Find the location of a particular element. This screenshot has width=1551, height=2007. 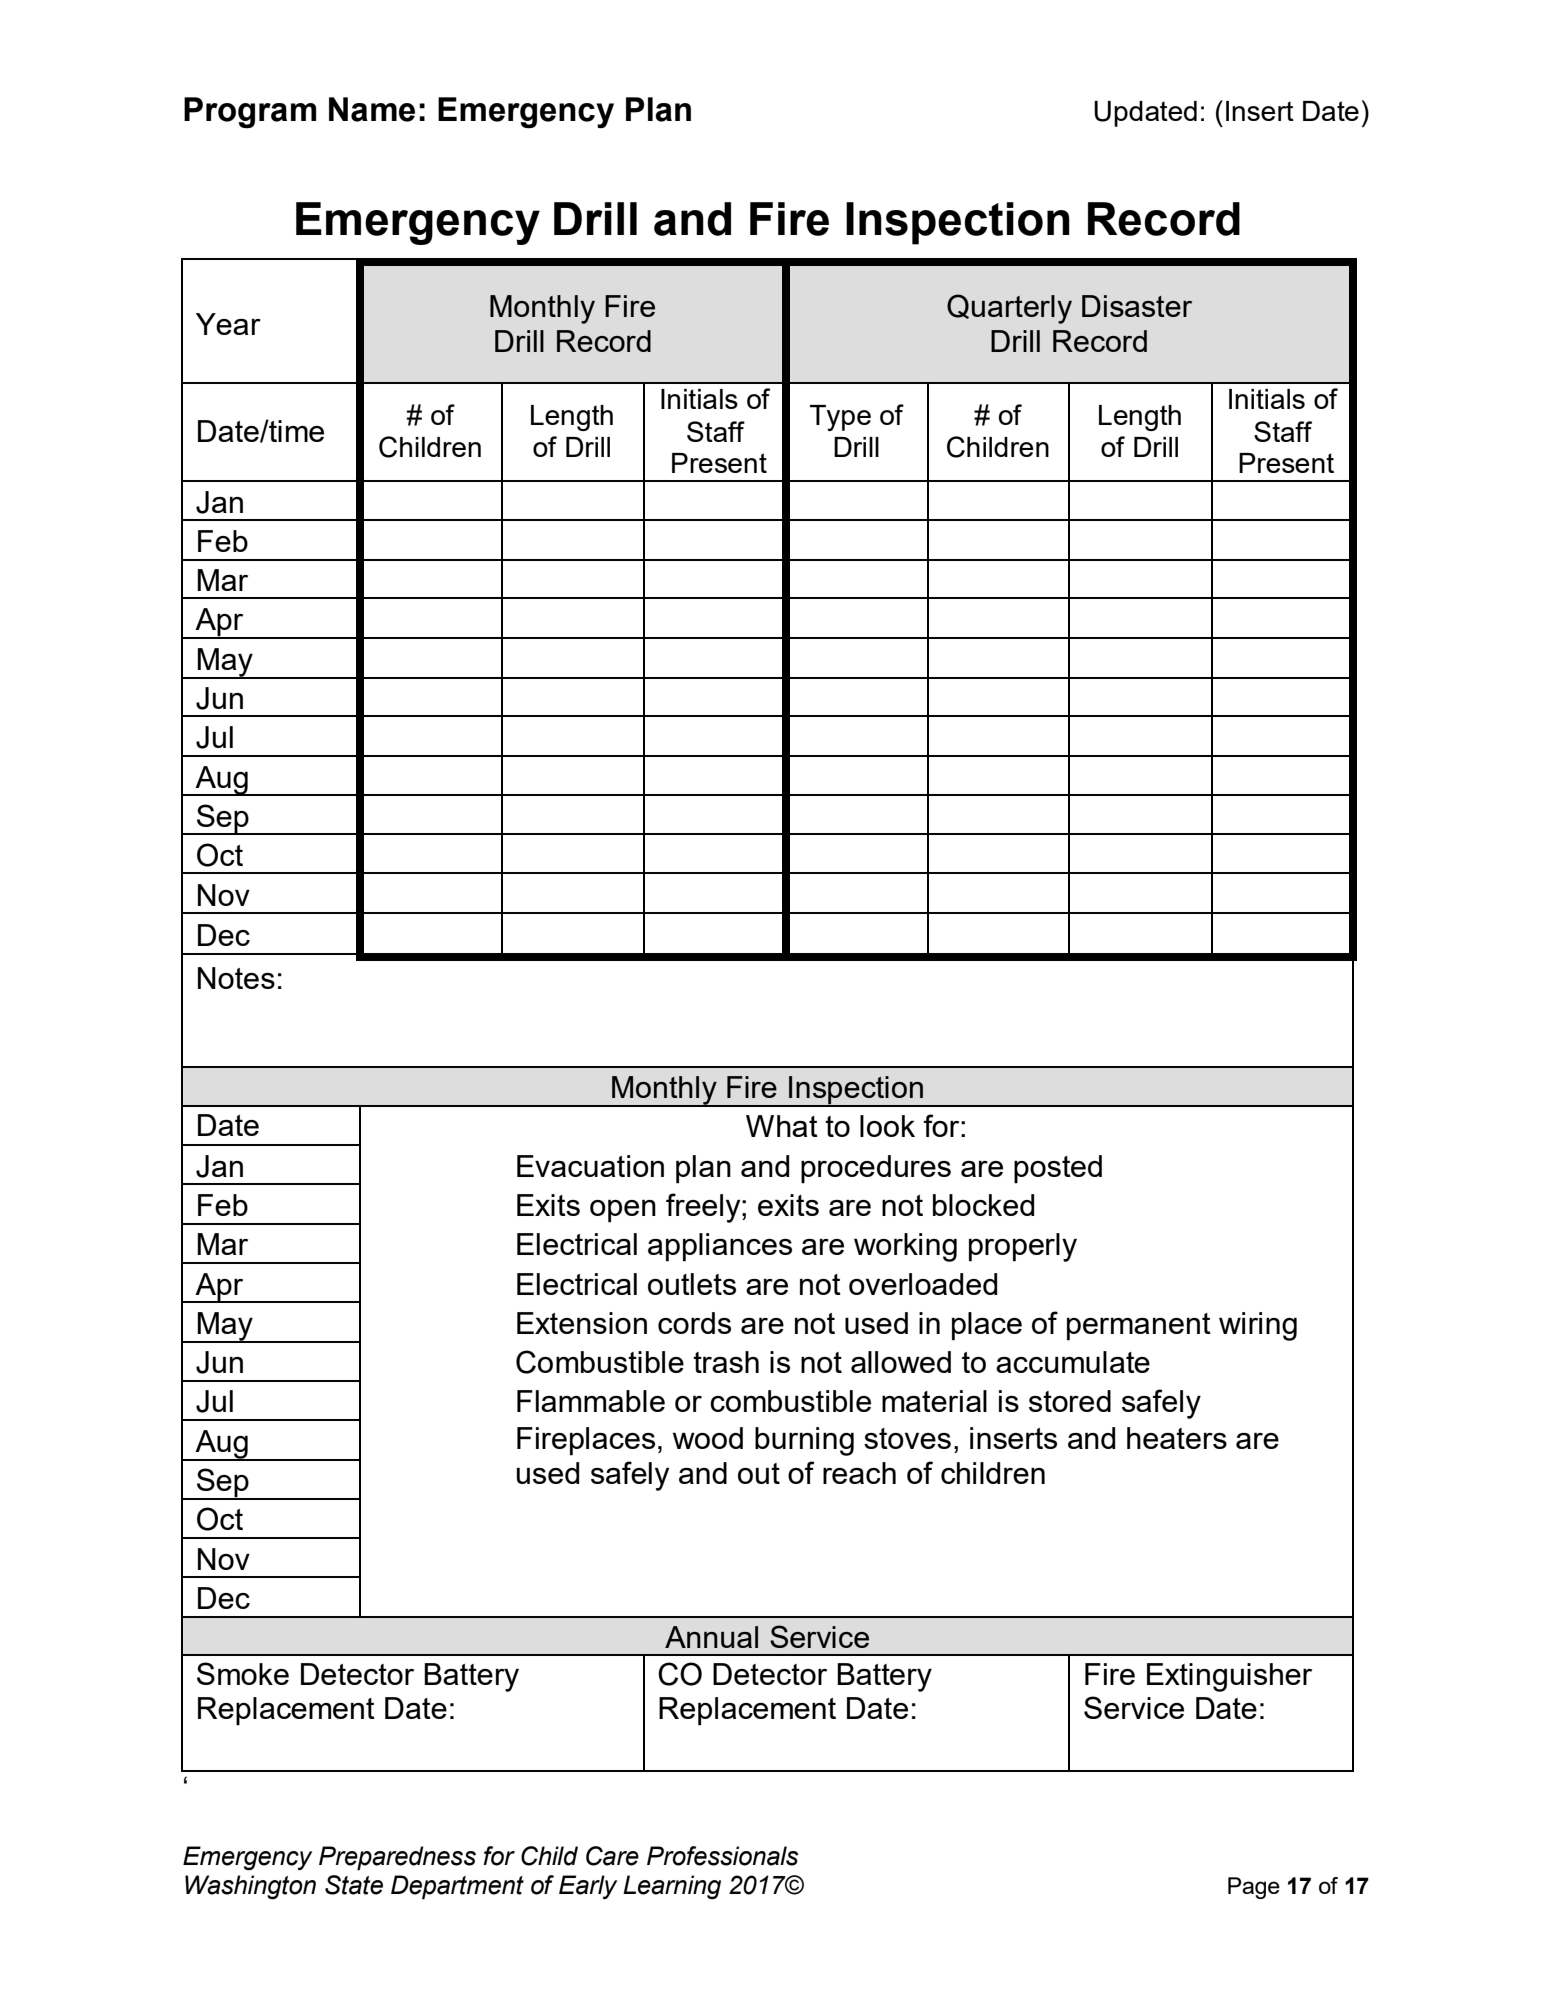

posted is located at coordinates (1058, 1169).
